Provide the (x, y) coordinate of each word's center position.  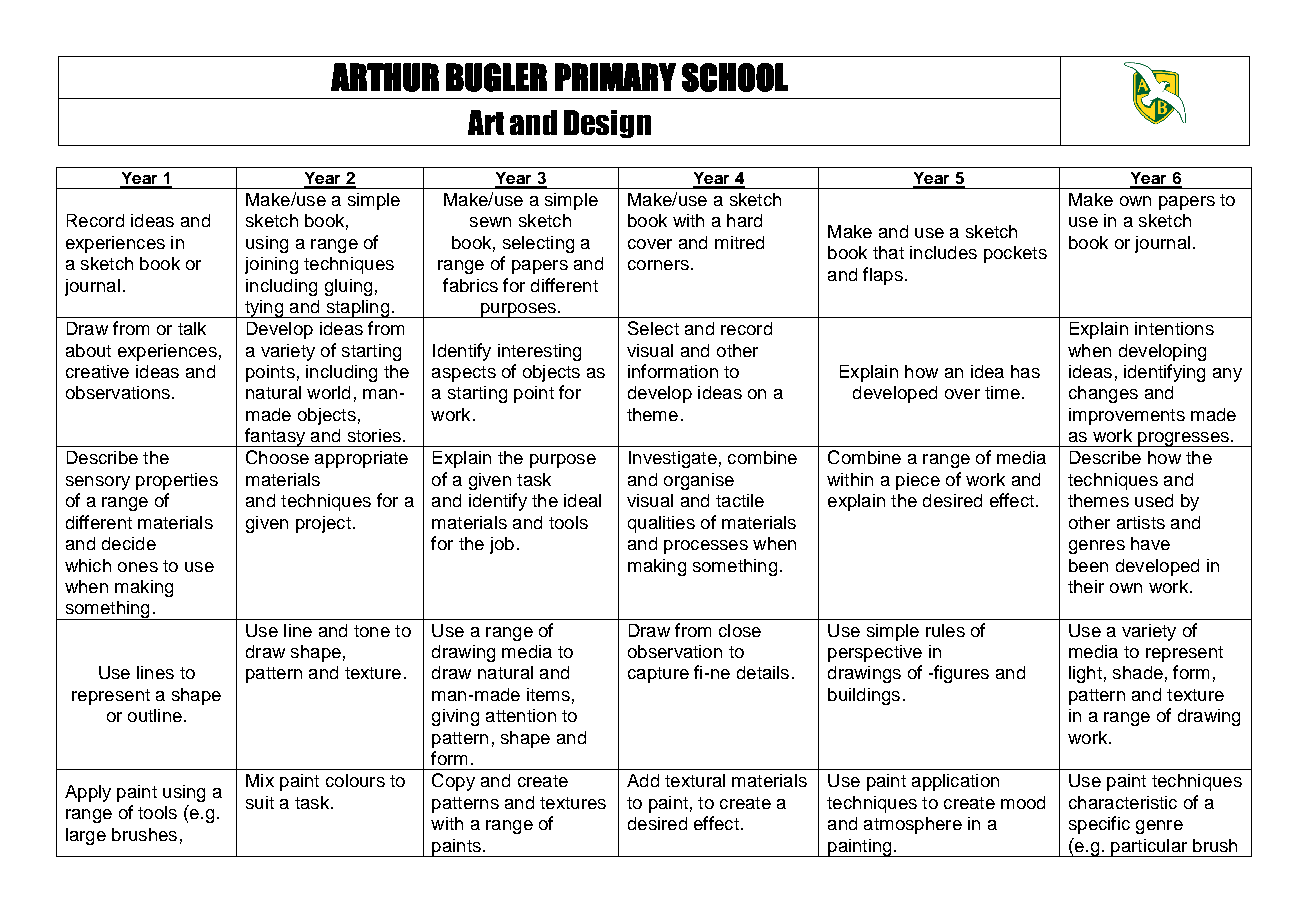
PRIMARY (615, 77)
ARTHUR (385, 77)
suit (260, 802)
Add (643, 780)
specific (1099, 825)
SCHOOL (735, 77)
